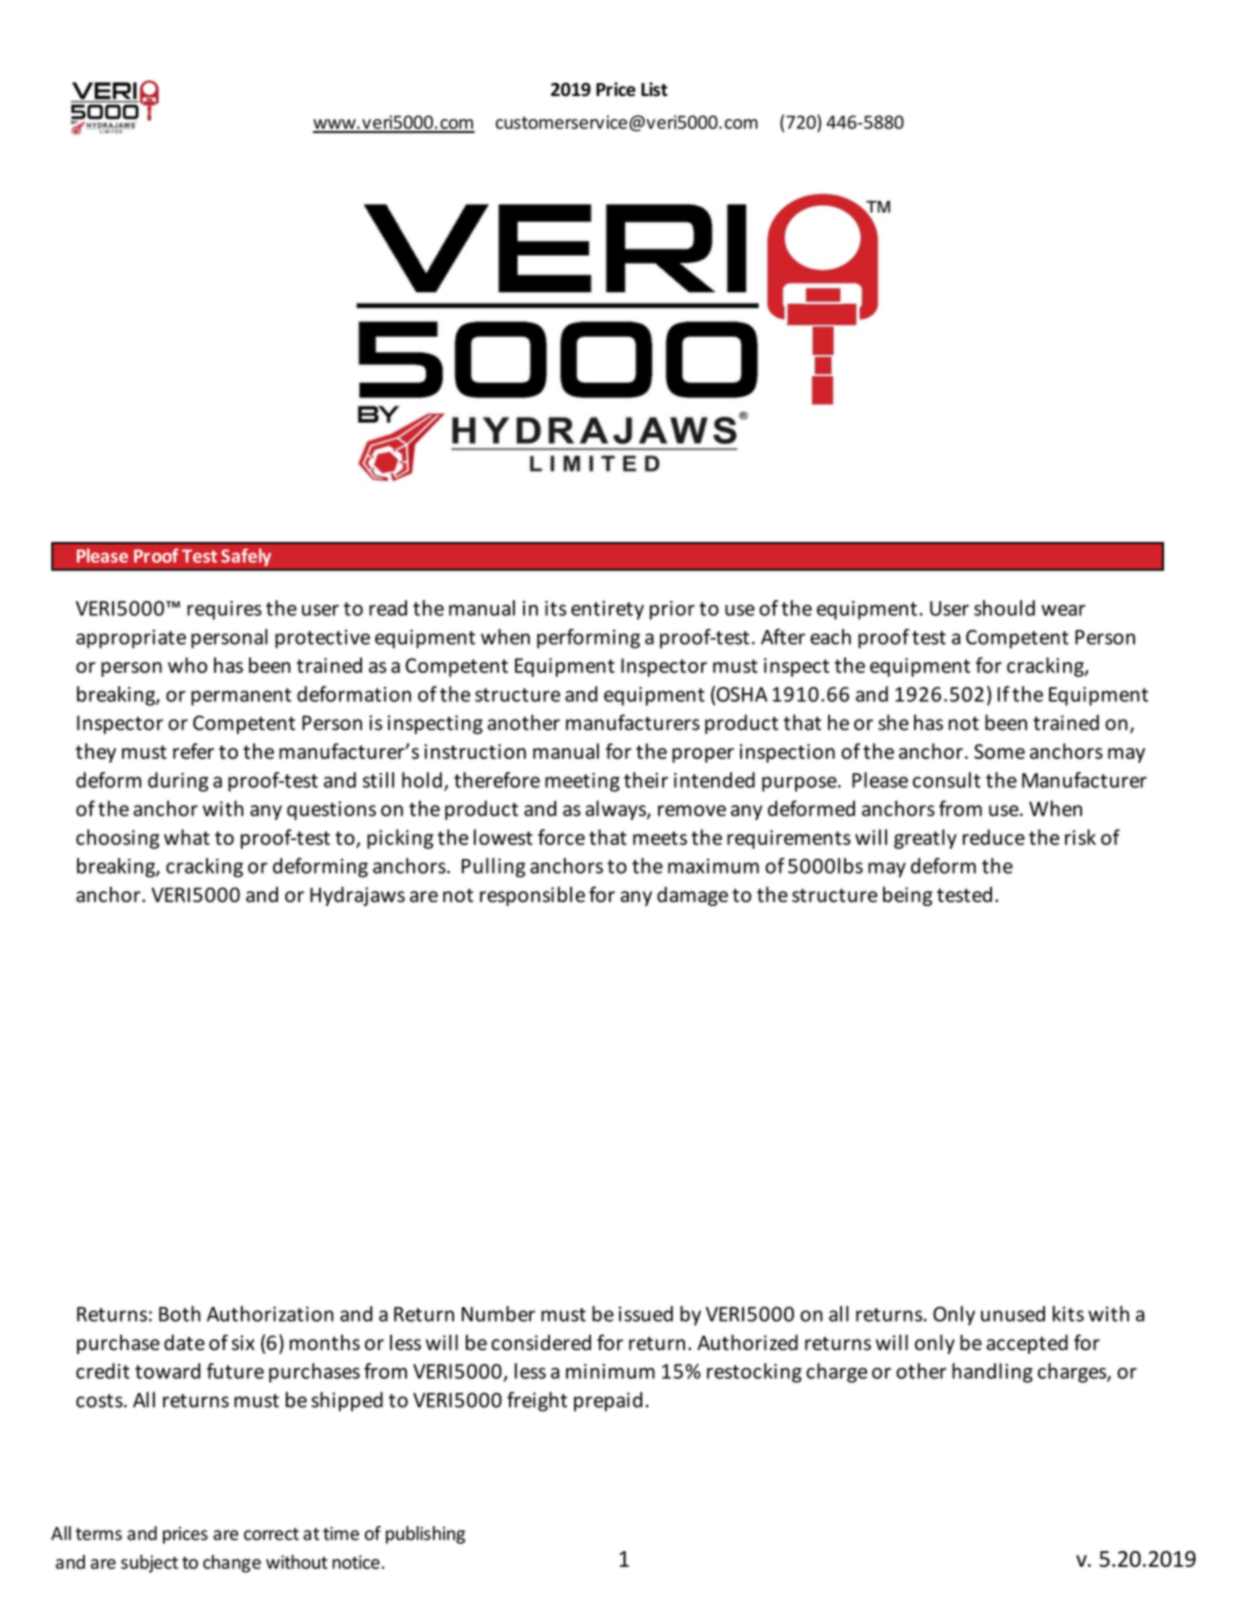 The image size is (1252, 1620). I want to click on what, so click(187, 837).
